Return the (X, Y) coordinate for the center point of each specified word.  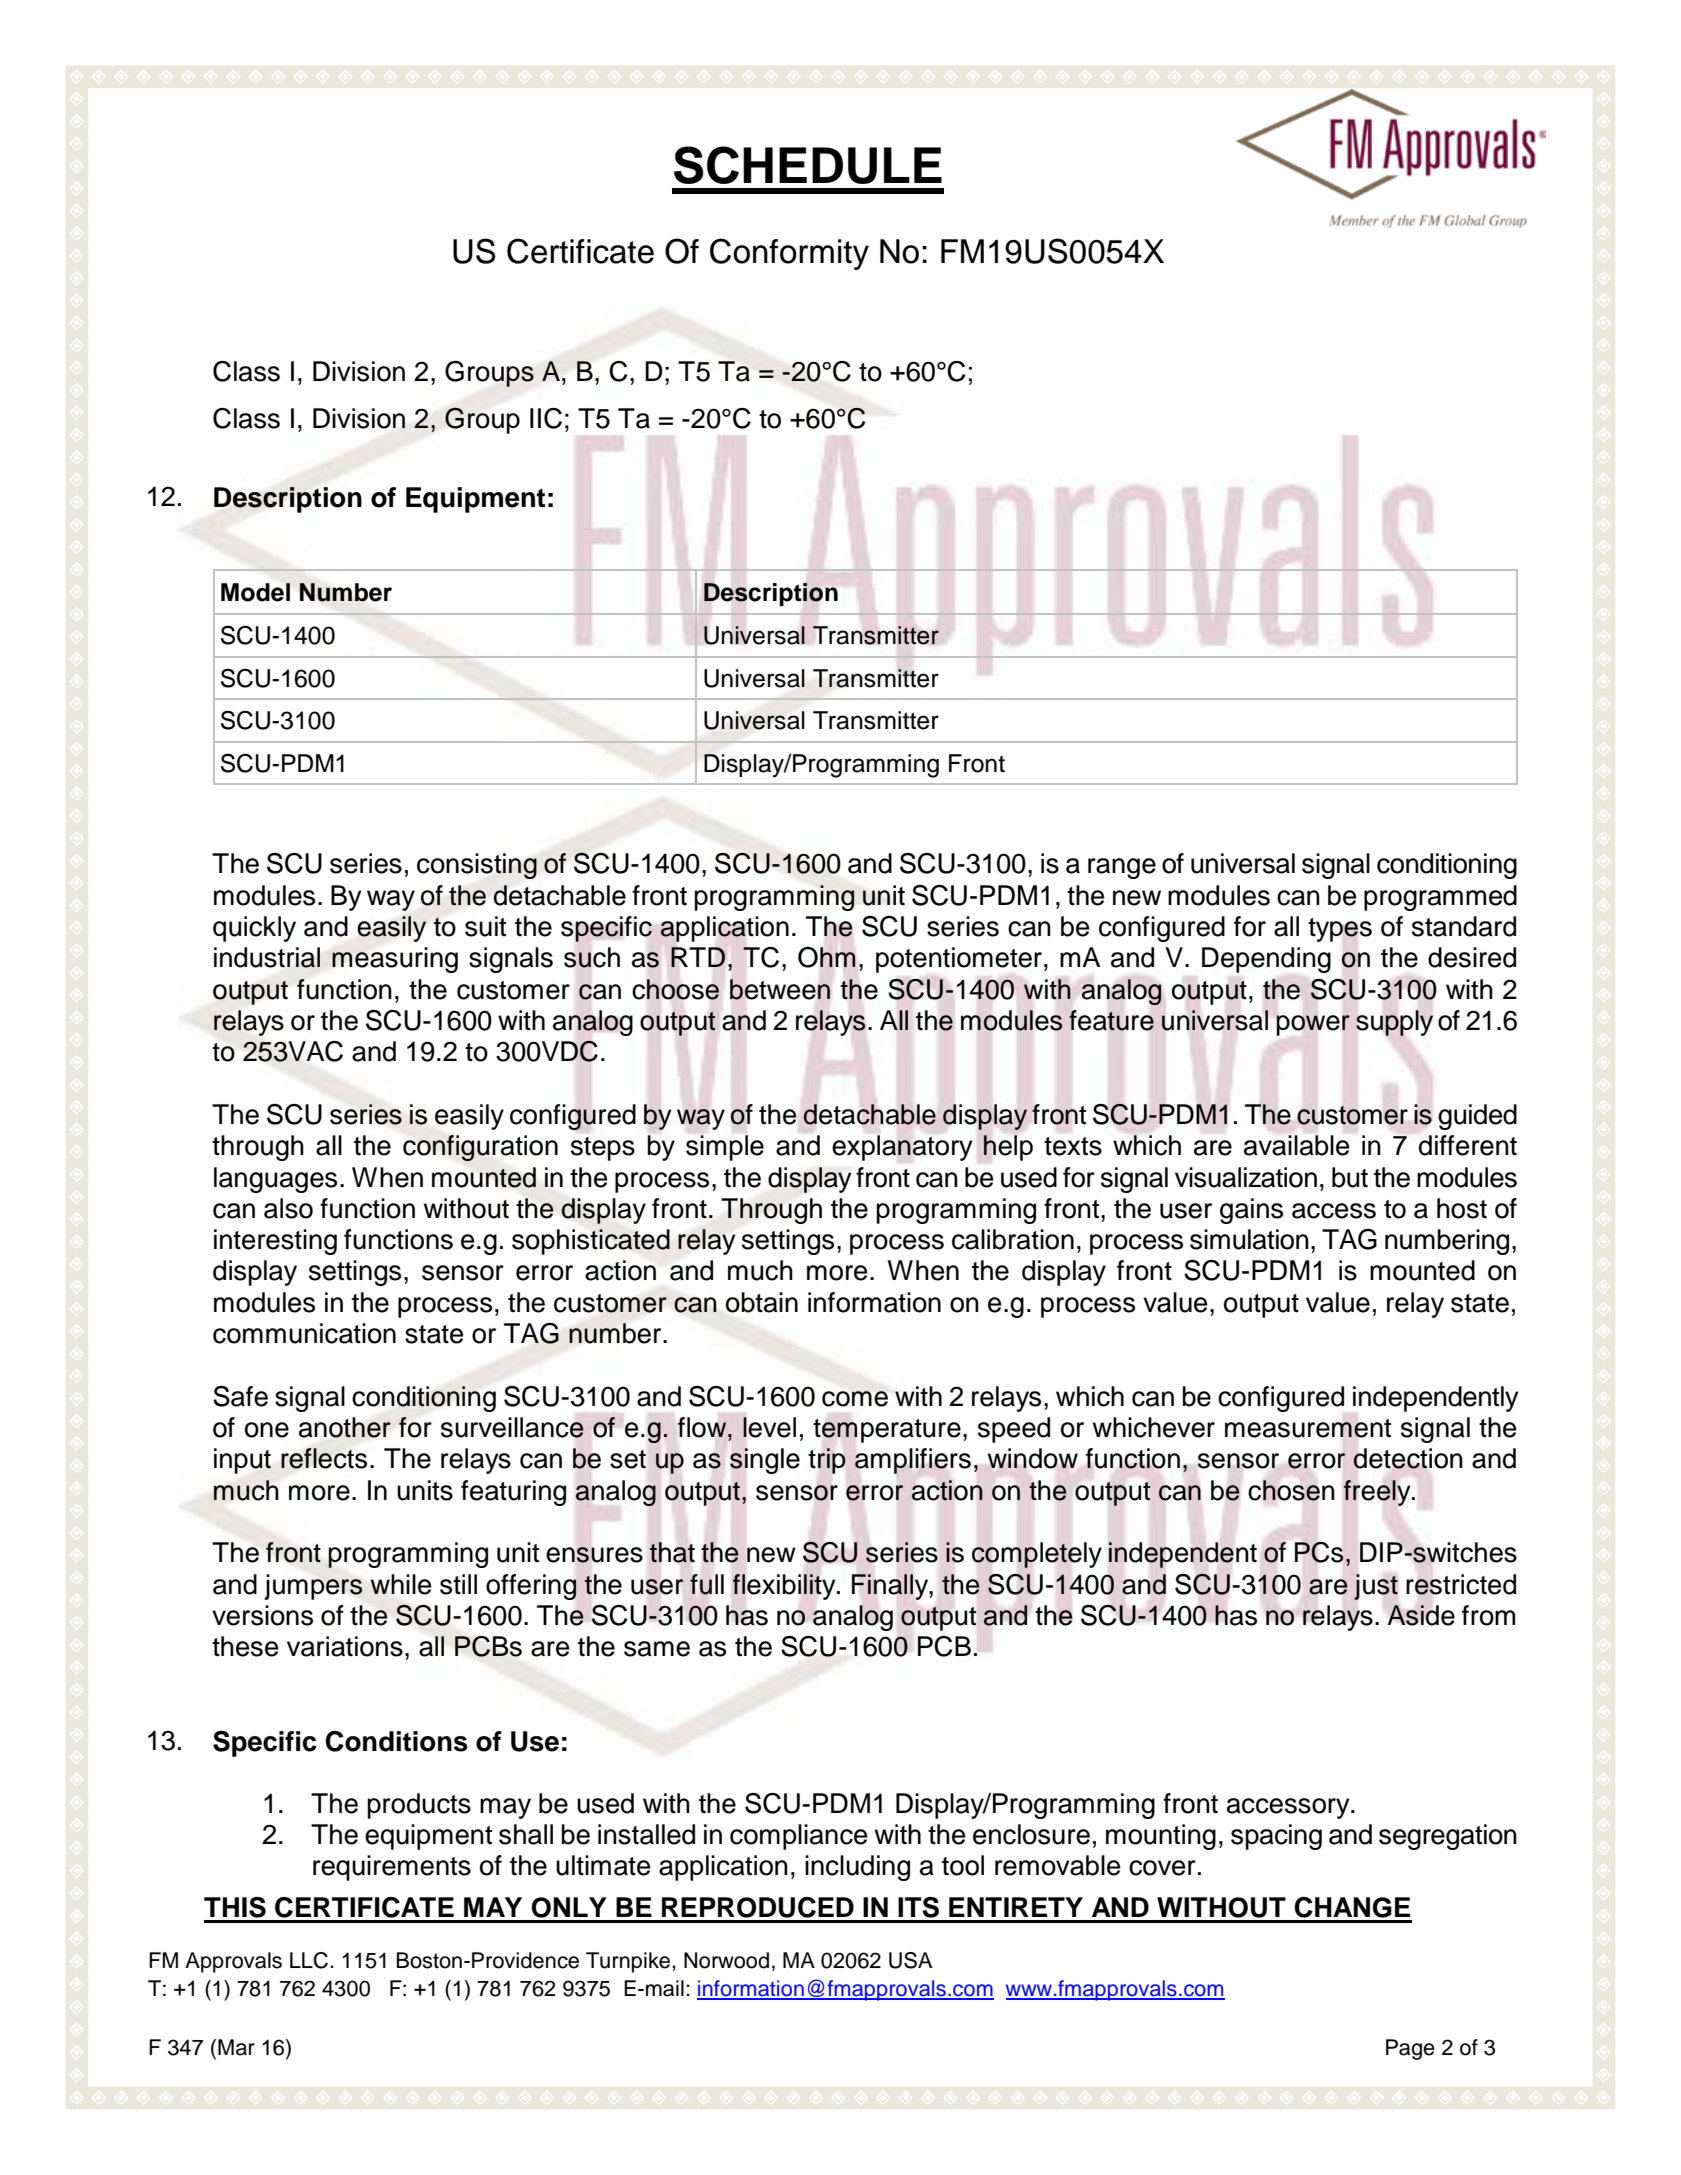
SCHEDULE (808, 165)
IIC (546, 418)
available (1297, 1145)
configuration (480, 1148)
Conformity (789, 254)
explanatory (902, 1148)
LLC (309, 1960)
